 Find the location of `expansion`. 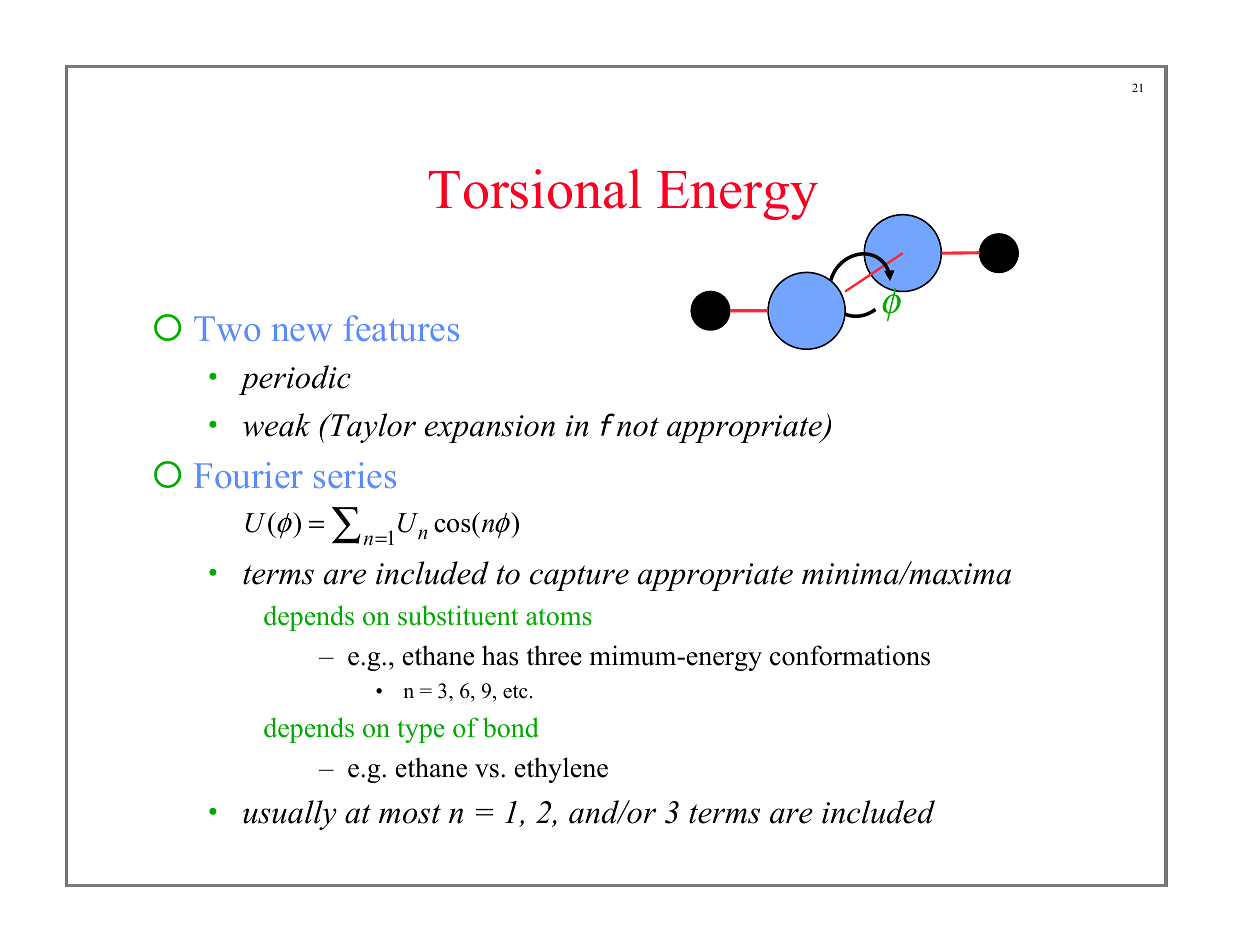

expansion is located at coordinates (489, 429).
